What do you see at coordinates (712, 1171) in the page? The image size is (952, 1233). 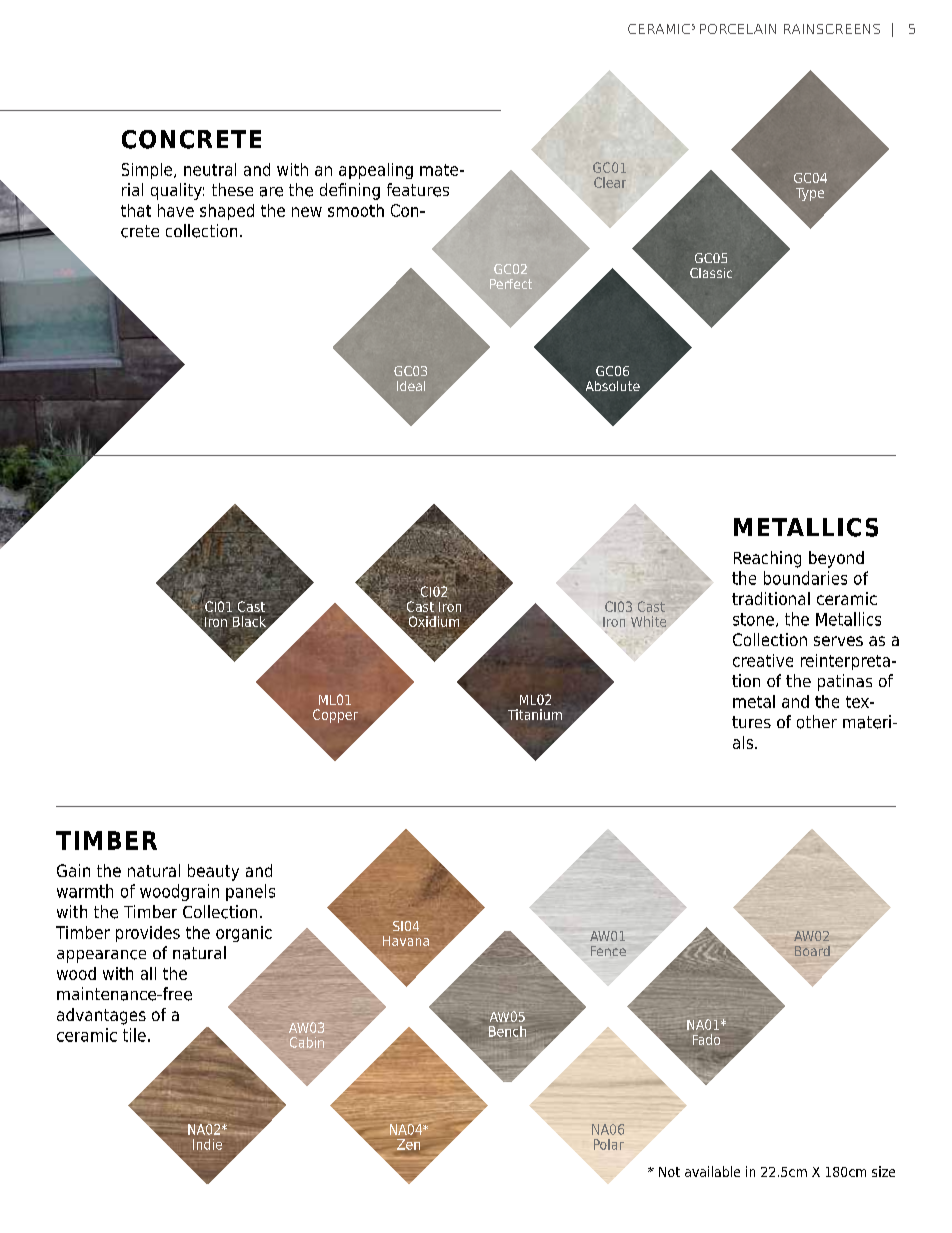 I see `available` at bounding box center [712, 1171].
